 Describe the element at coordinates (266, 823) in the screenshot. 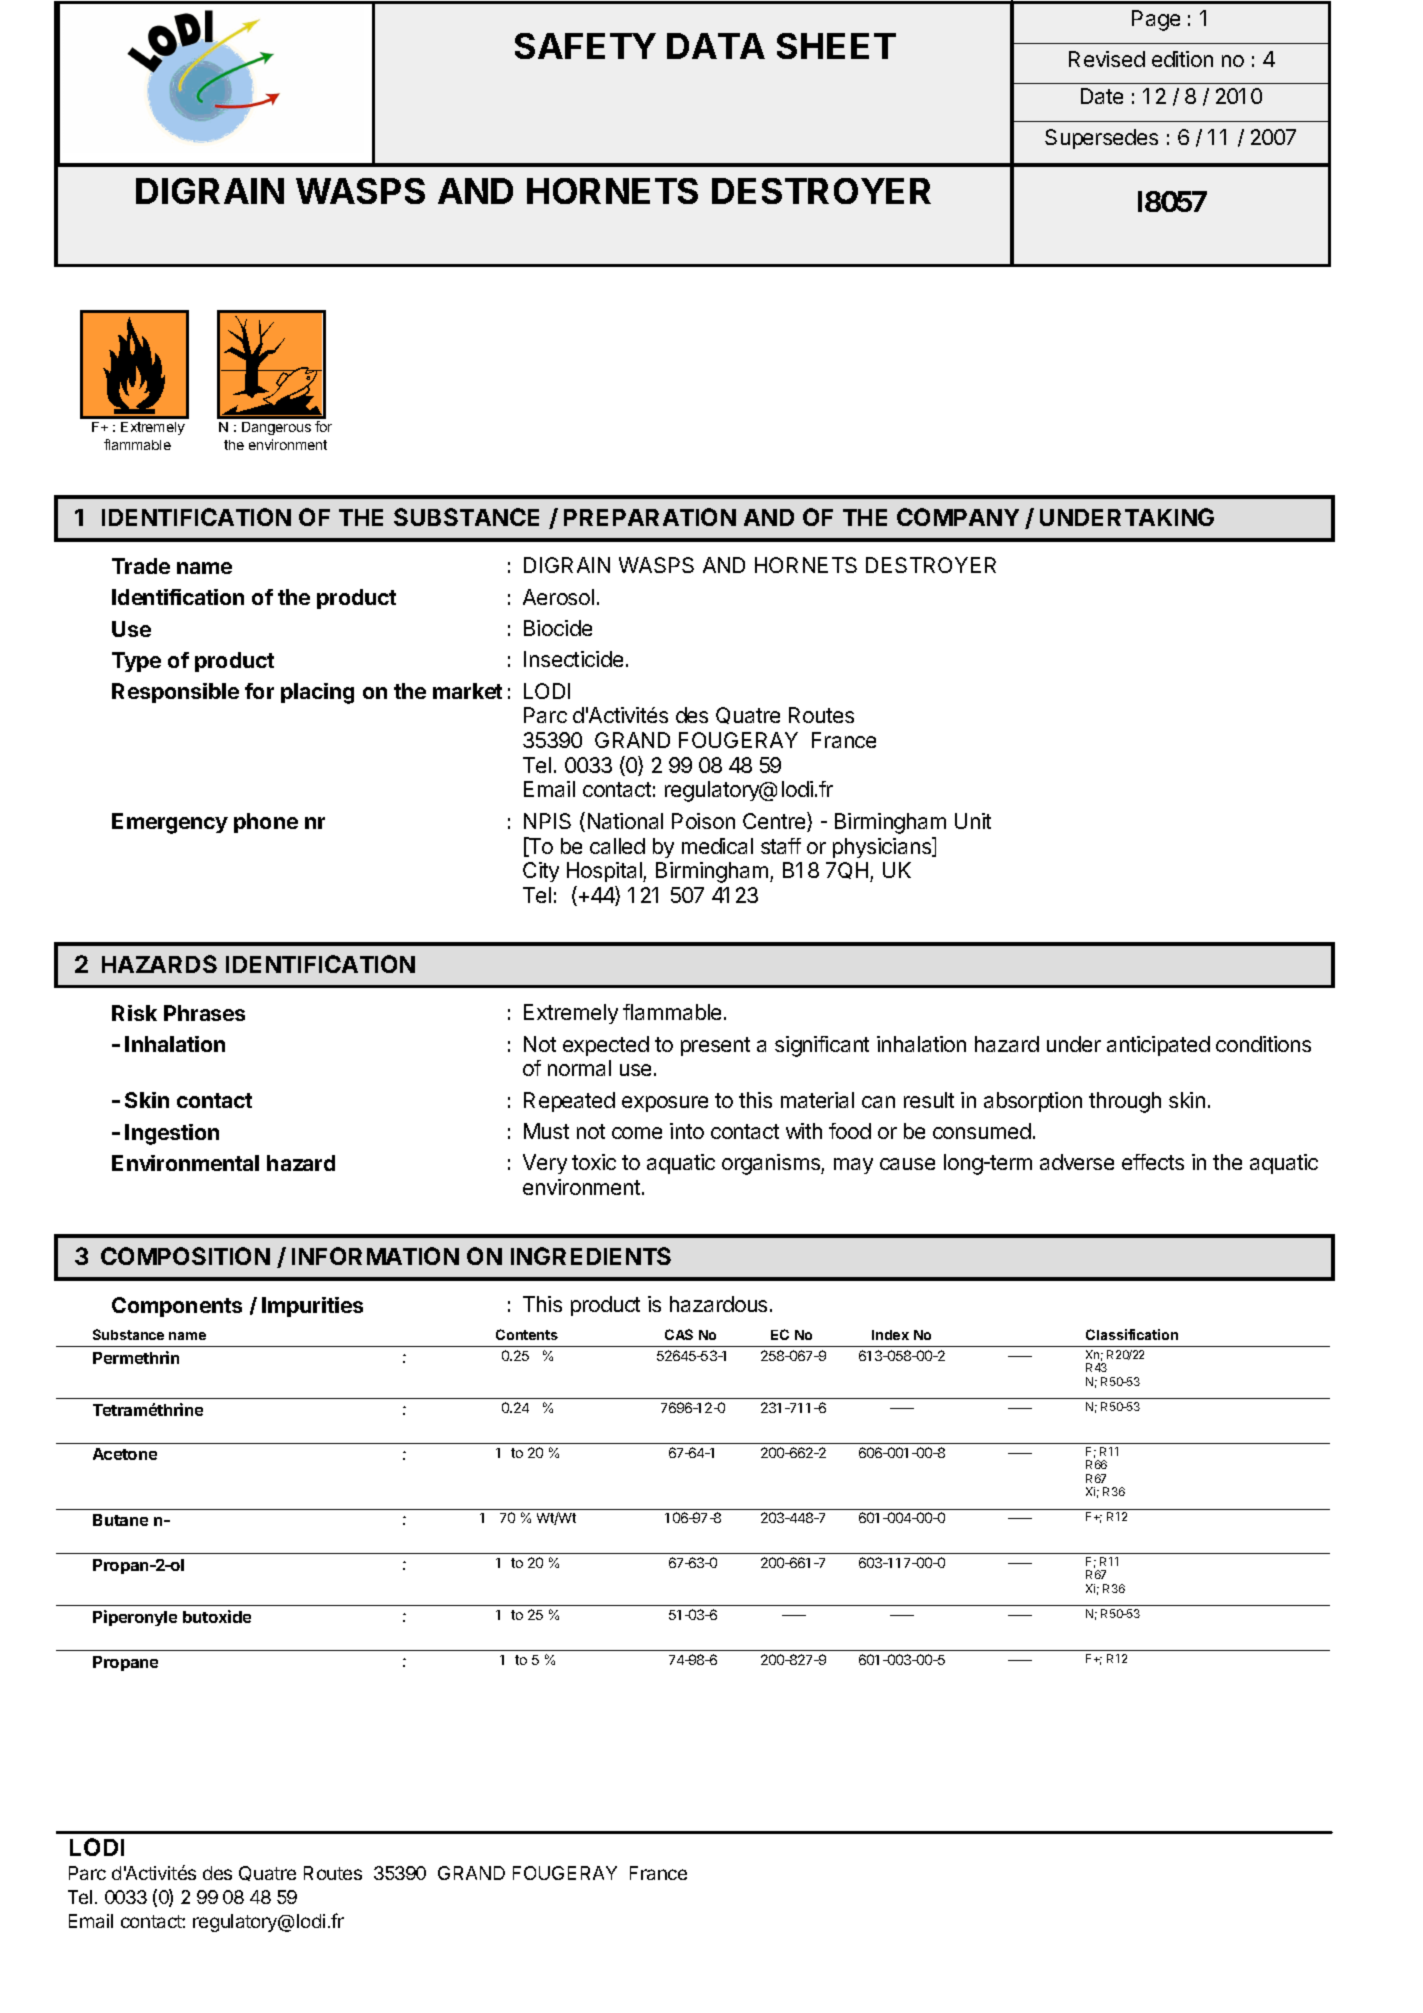

I see `phone` at that location.
